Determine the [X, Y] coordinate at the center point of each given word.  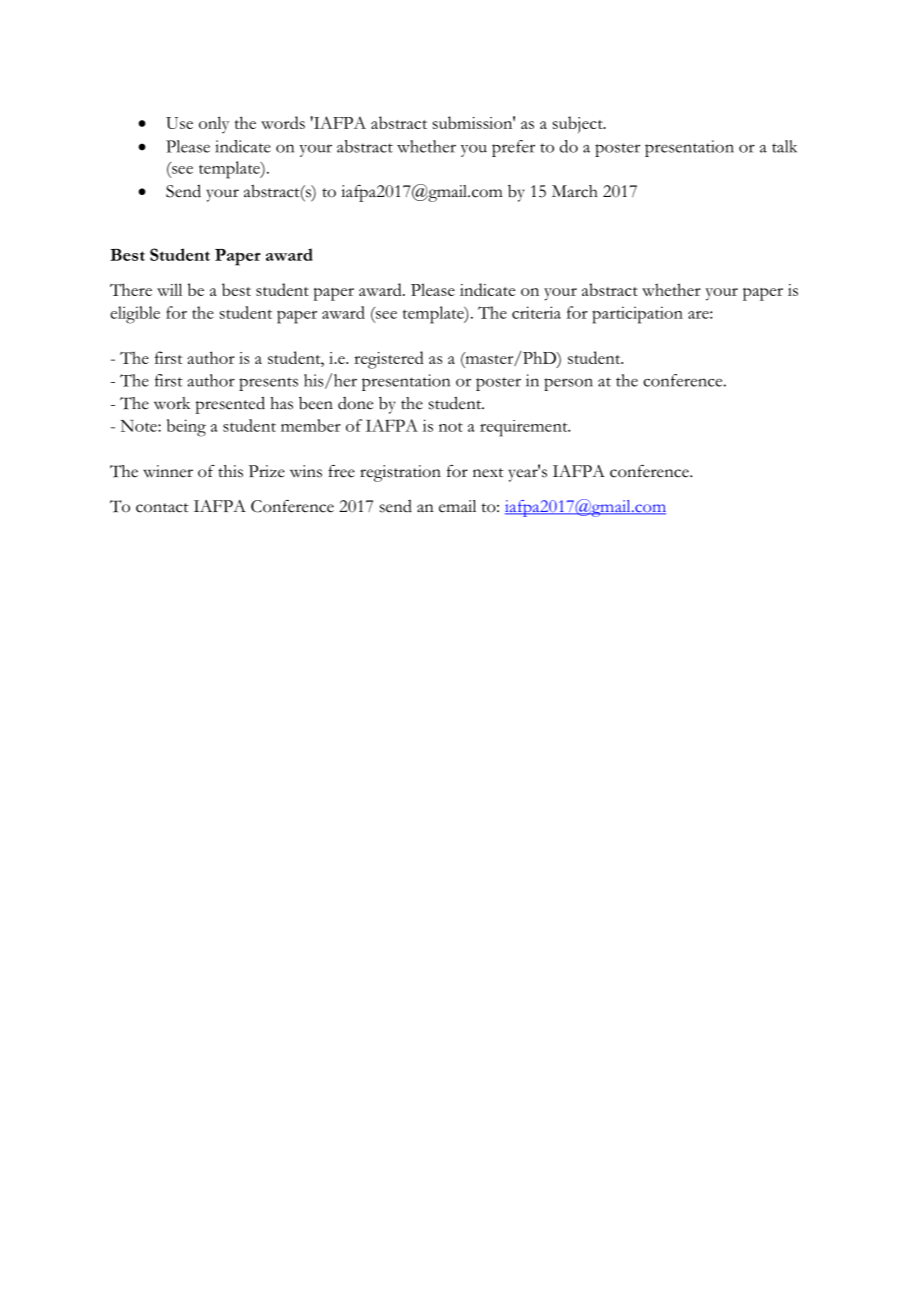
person [568, 384]
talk [784, 146]
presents [268, 384]
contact [162, 508]
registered [389, 360]
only [214, 125]
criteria [536, 312]
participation [637, 315]
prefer [513, 148]
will [169, 289]
